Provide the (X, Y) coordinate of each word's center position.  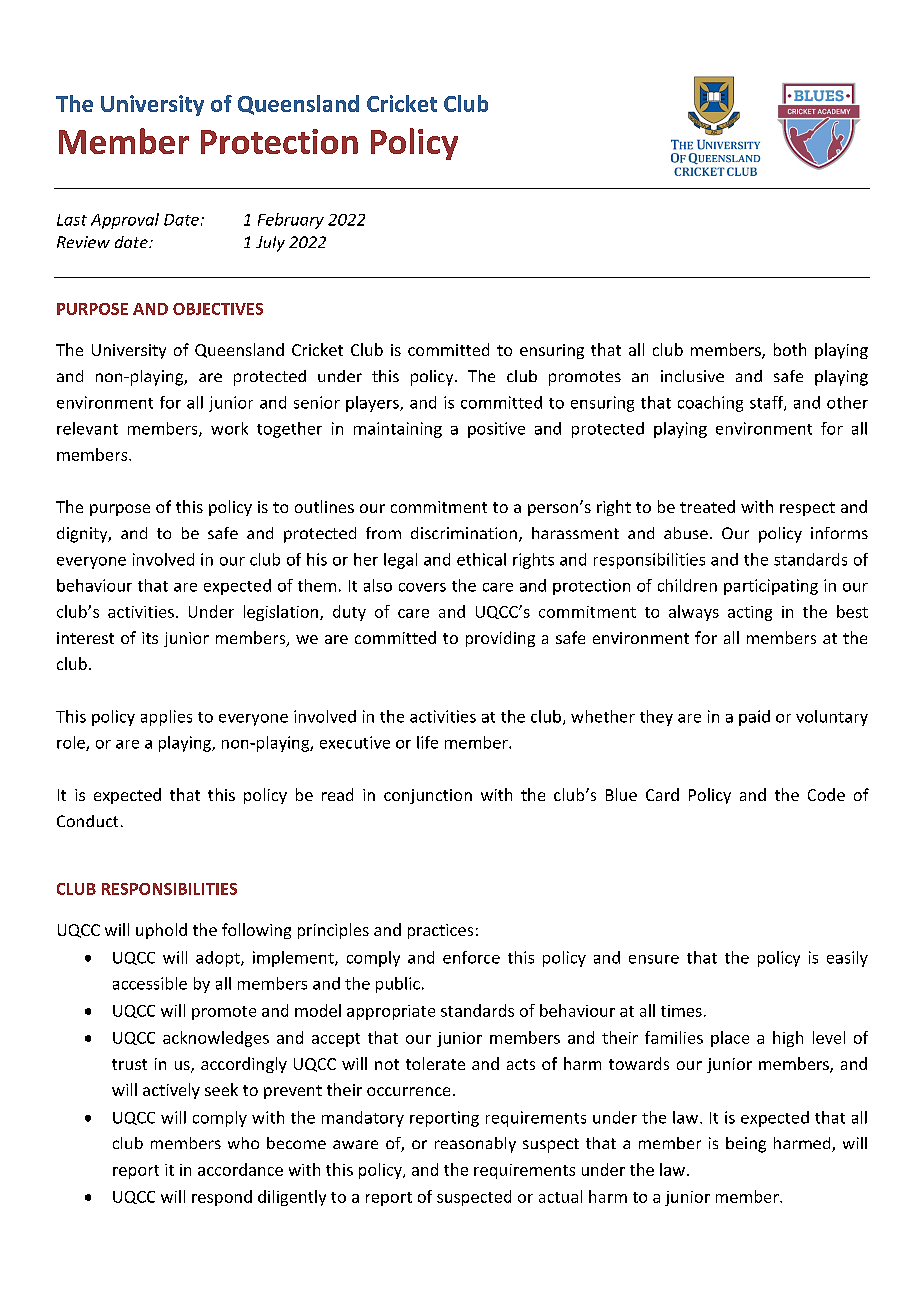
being (746, 1145)
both (790, 349)
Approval (125, 221)
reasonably (475, 1145)
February (291, 221)
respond (222, 1198)
